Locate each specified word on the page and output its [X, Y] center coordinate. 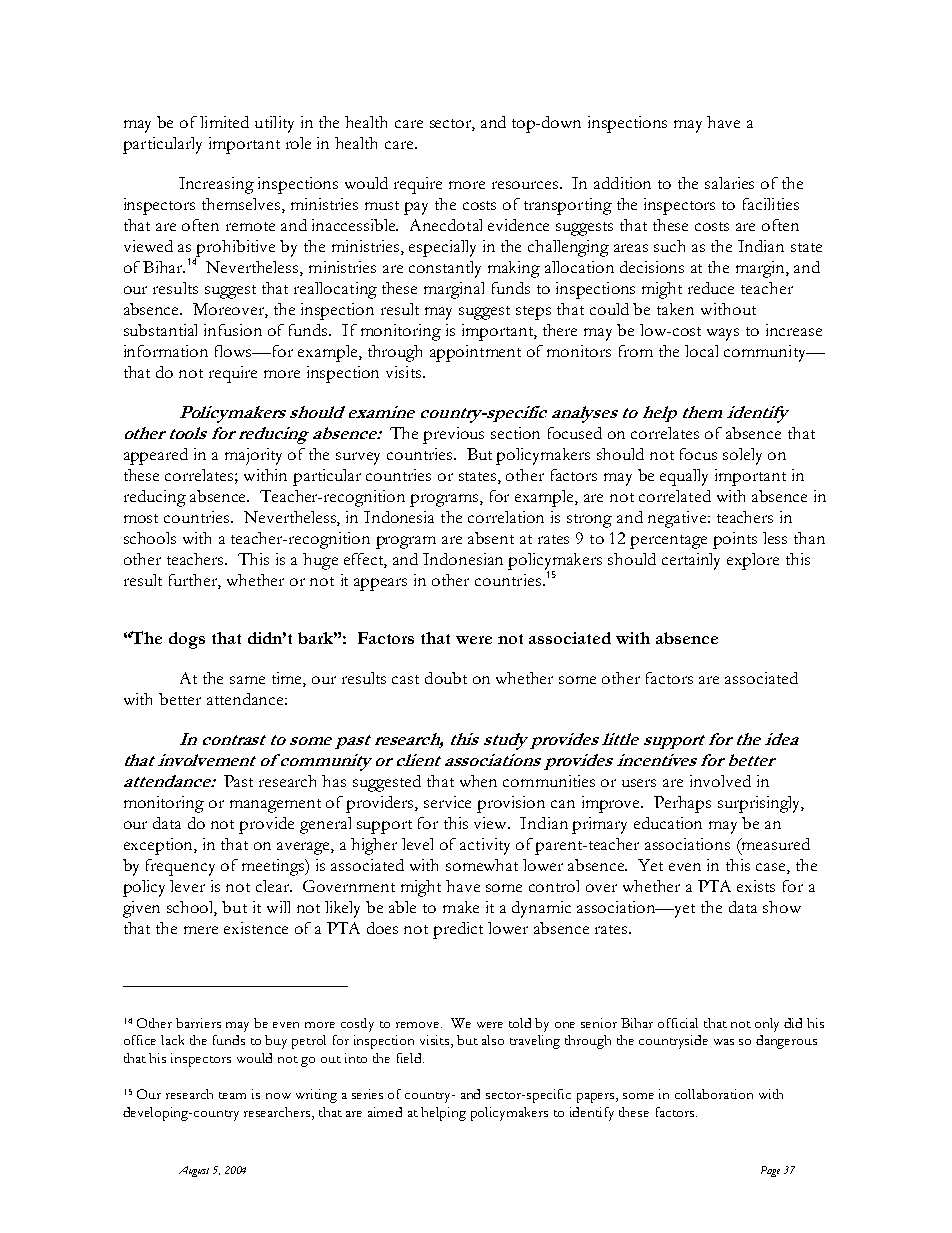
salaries [729, 183]
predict [458, 930]
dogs [187, 640]
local [701, 351]
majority [253, 456]
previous [453, 435]
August [194, 1171]
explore [753, 561]
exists [756, 886]
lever [187, 886]
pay [416, 208]
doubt [446, 678]
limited [224, 122]
